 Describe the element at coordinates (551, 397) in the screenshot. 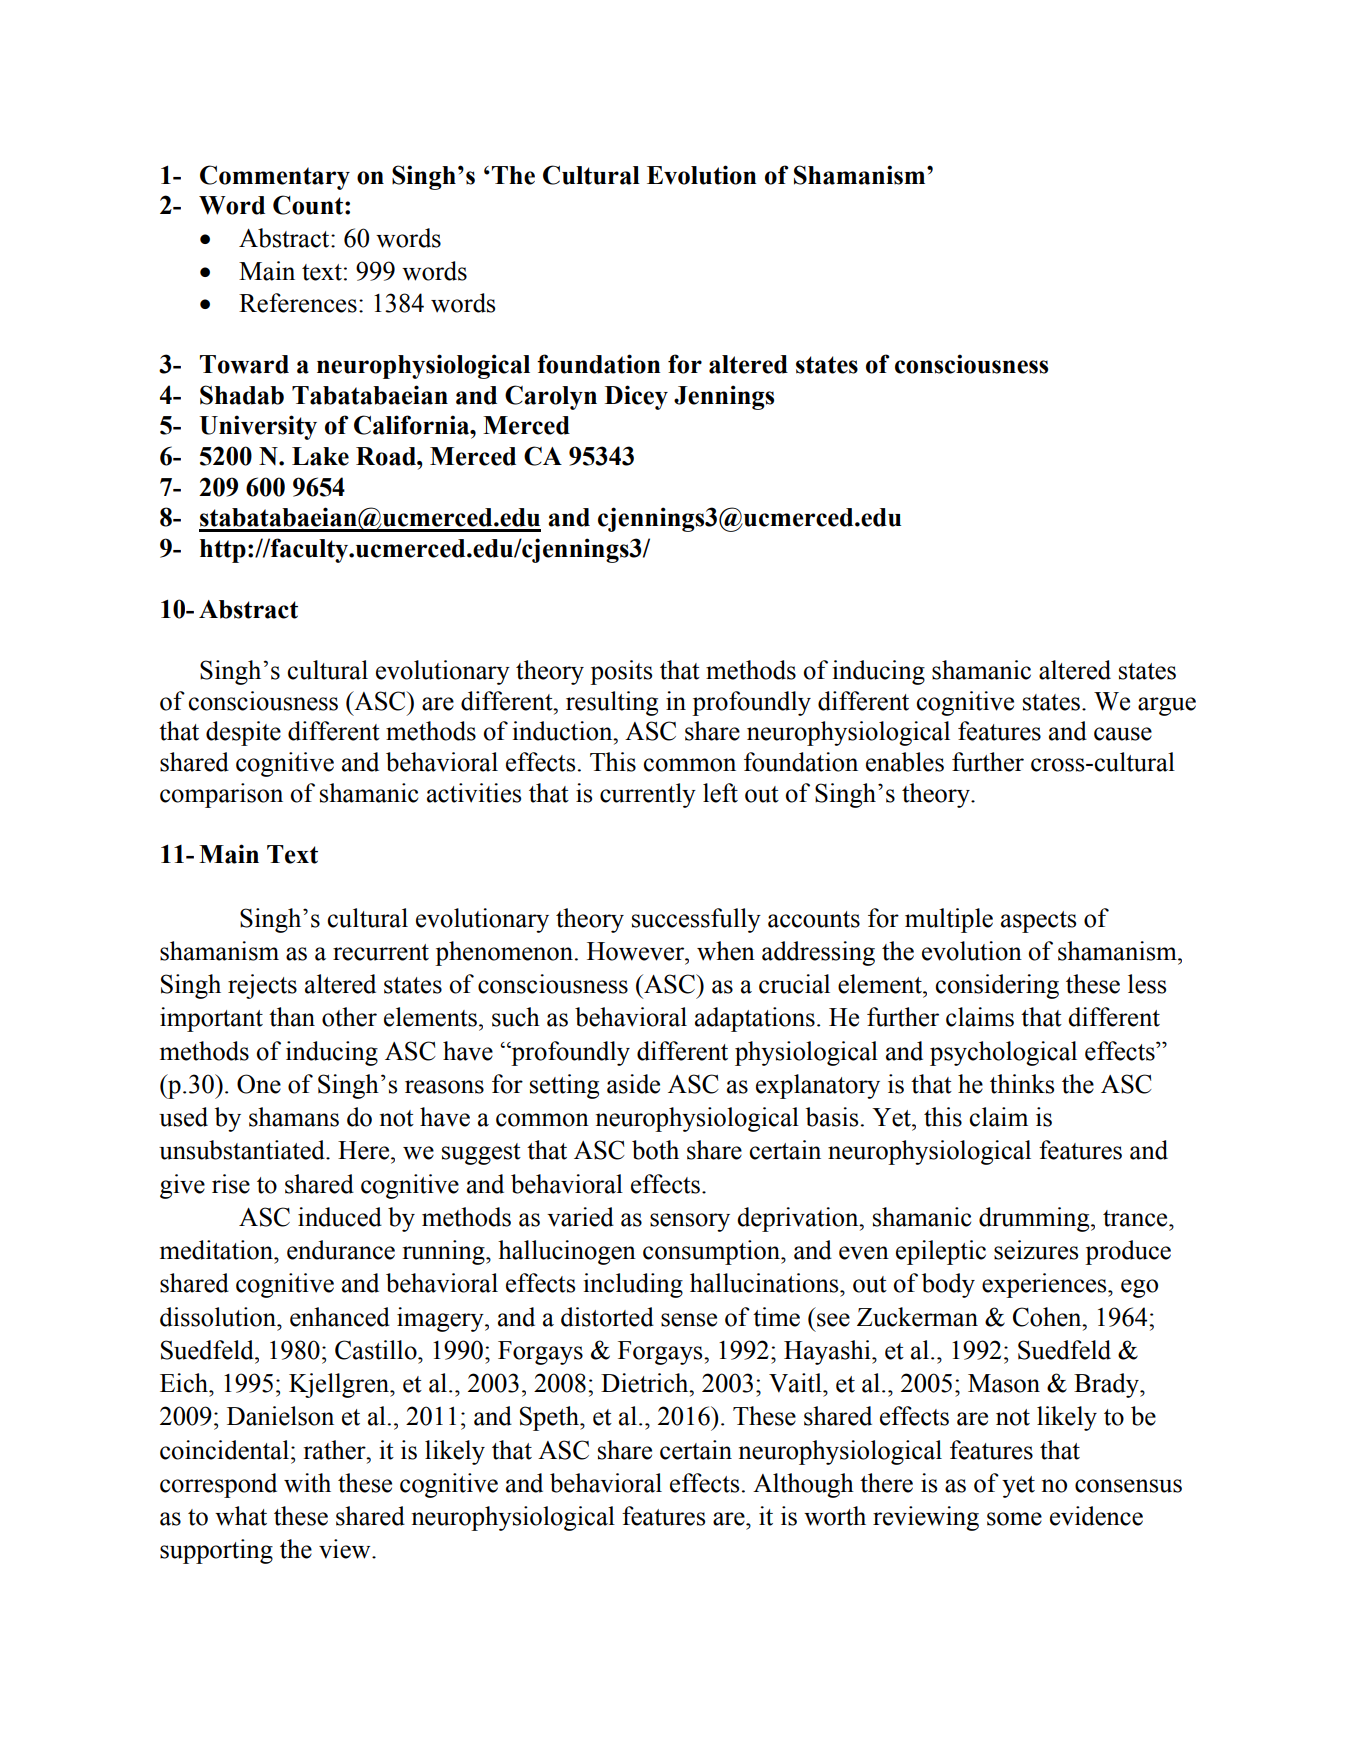

I see `Carolyn` at that location.
